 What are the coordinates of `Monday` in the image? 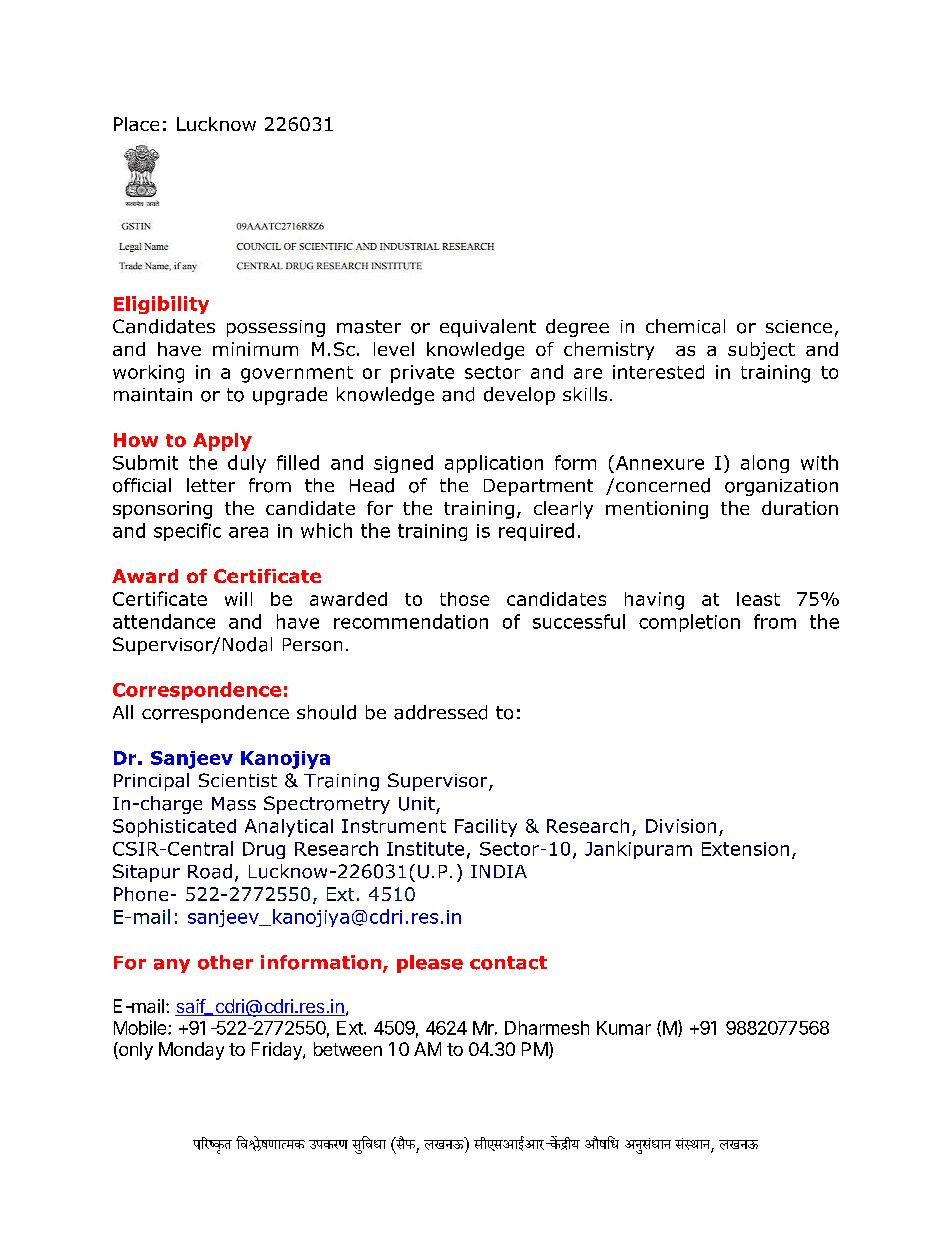 It's located at (191, 1051).
